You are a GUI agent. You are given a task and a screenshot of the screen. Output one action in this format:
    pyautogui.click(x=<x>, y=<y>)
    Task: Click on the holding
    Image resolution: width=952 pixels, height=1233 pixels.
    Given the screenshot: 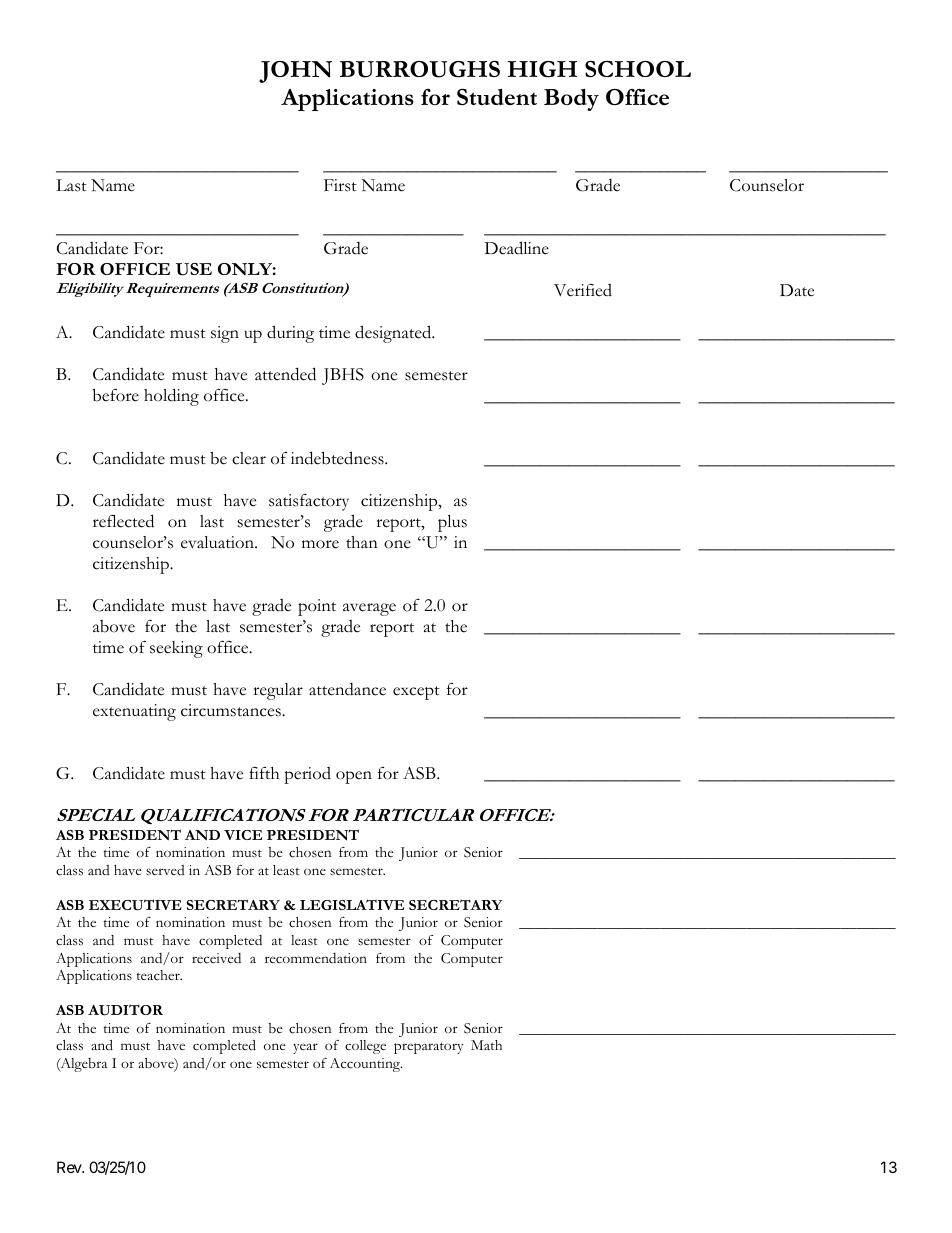 What is the action you would take?
    pyautogui.click(x=171, y=397)
